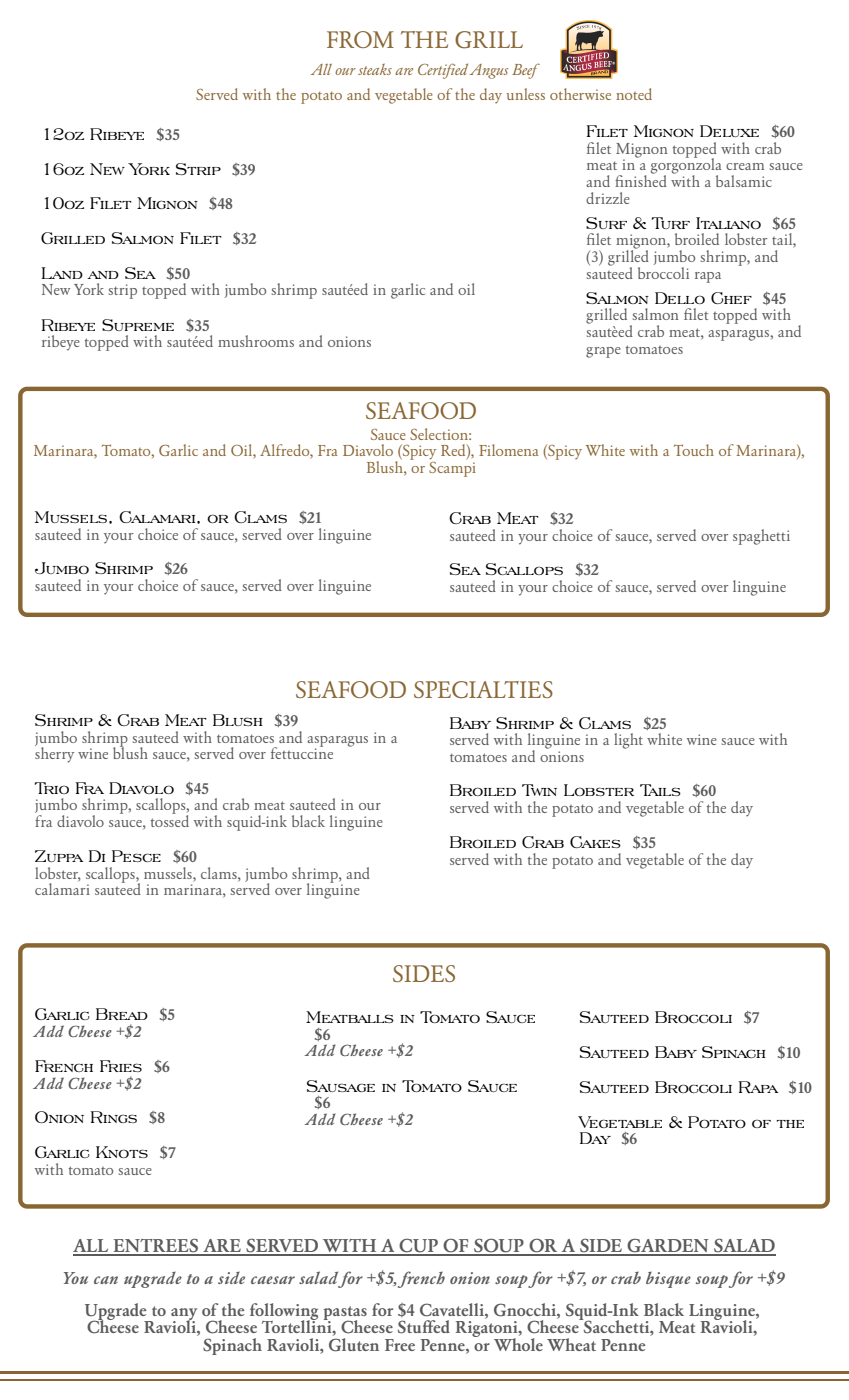 The height and width of the page is (1400, 849). I want to click on Supreme, so click(138, 325).
